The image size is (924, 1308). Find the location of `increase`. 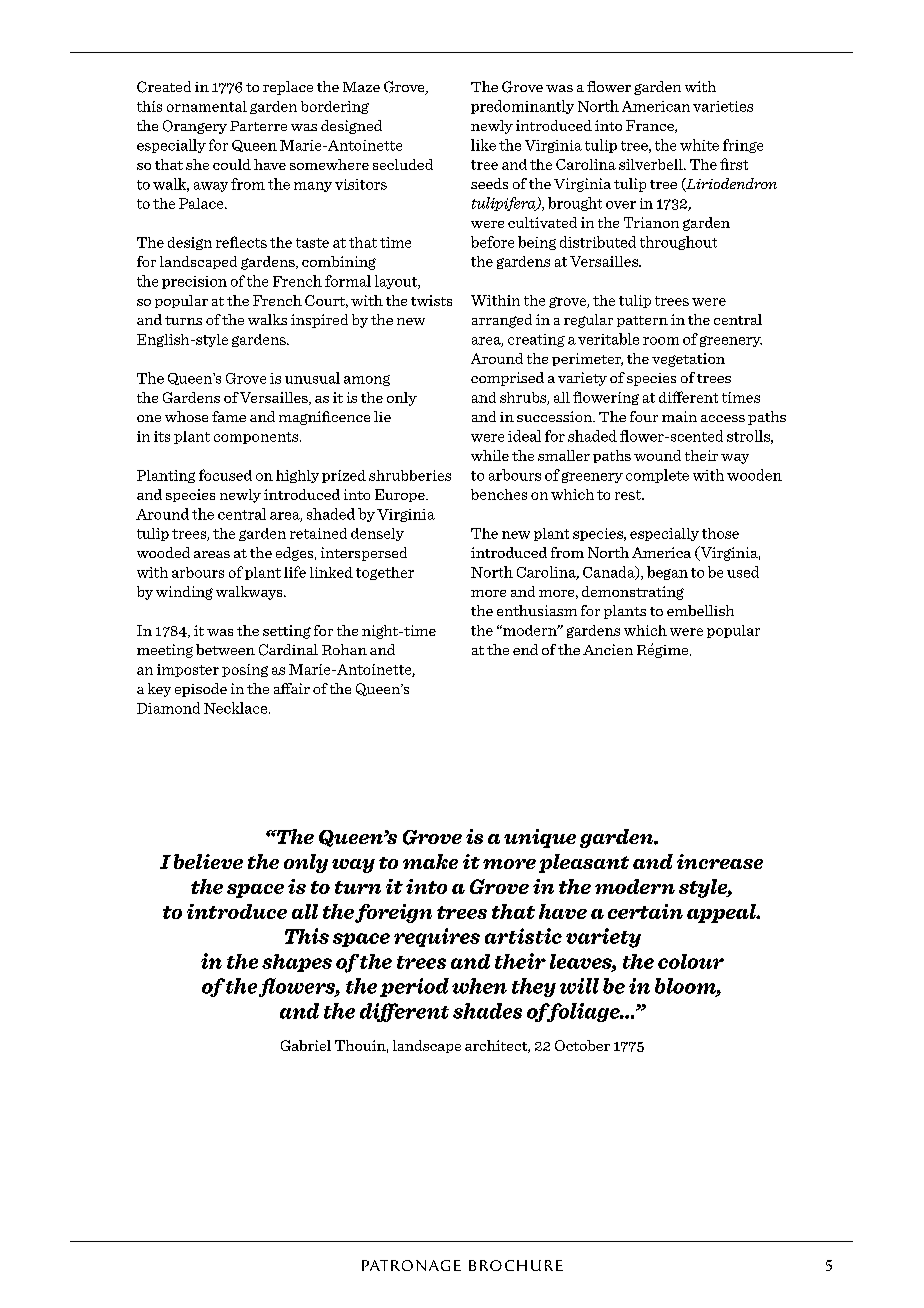

increase is located at coordinates (720, 861).
